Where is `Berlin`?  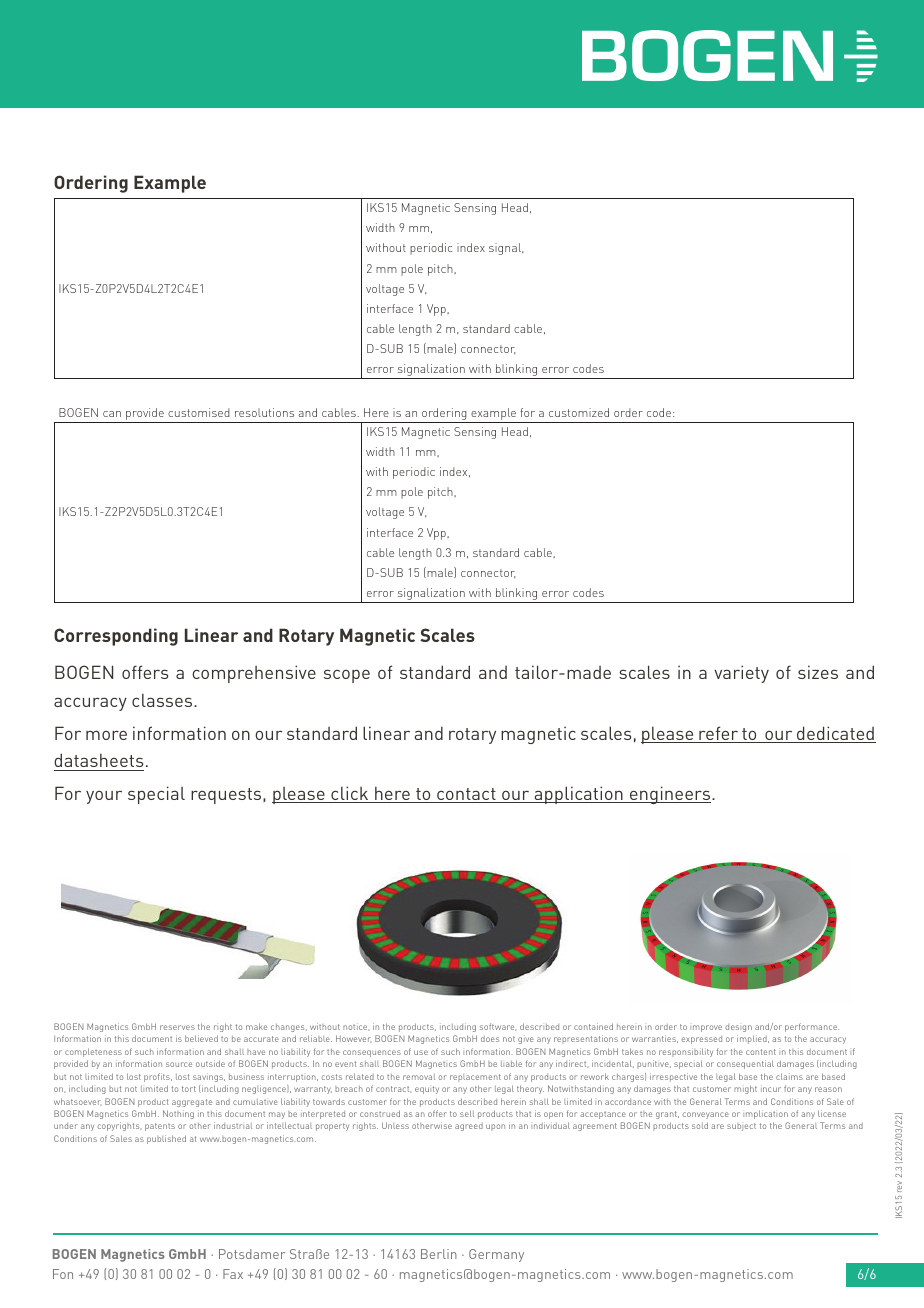
Berlin is located at coordinates (439, 1254).
